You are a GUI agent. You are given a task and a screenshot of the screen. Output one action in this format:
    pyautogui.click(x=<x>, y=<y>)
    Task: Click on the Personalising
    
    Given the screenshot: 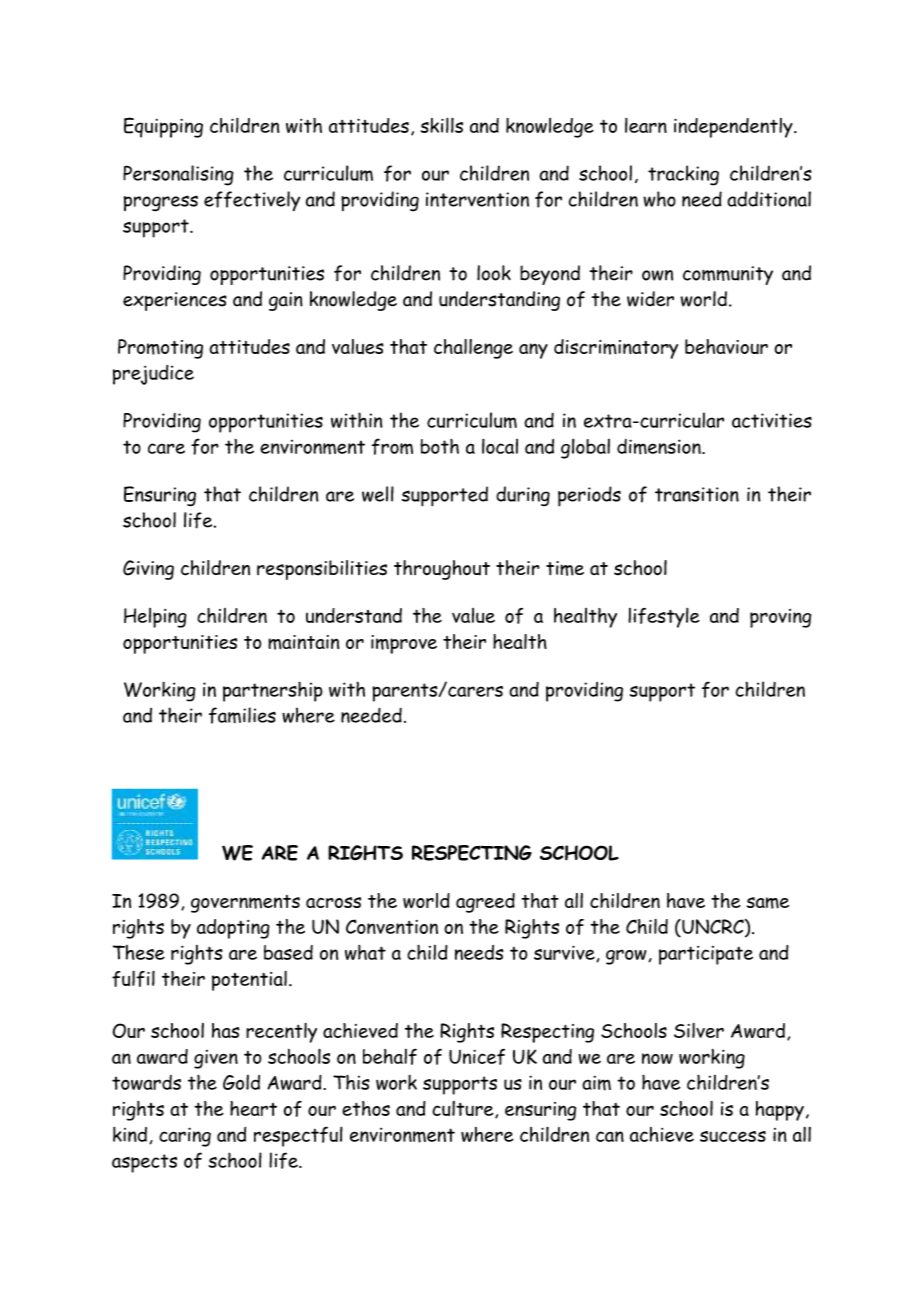 What is the action you would take?
    pyautogui.click(x=178, y=175)
